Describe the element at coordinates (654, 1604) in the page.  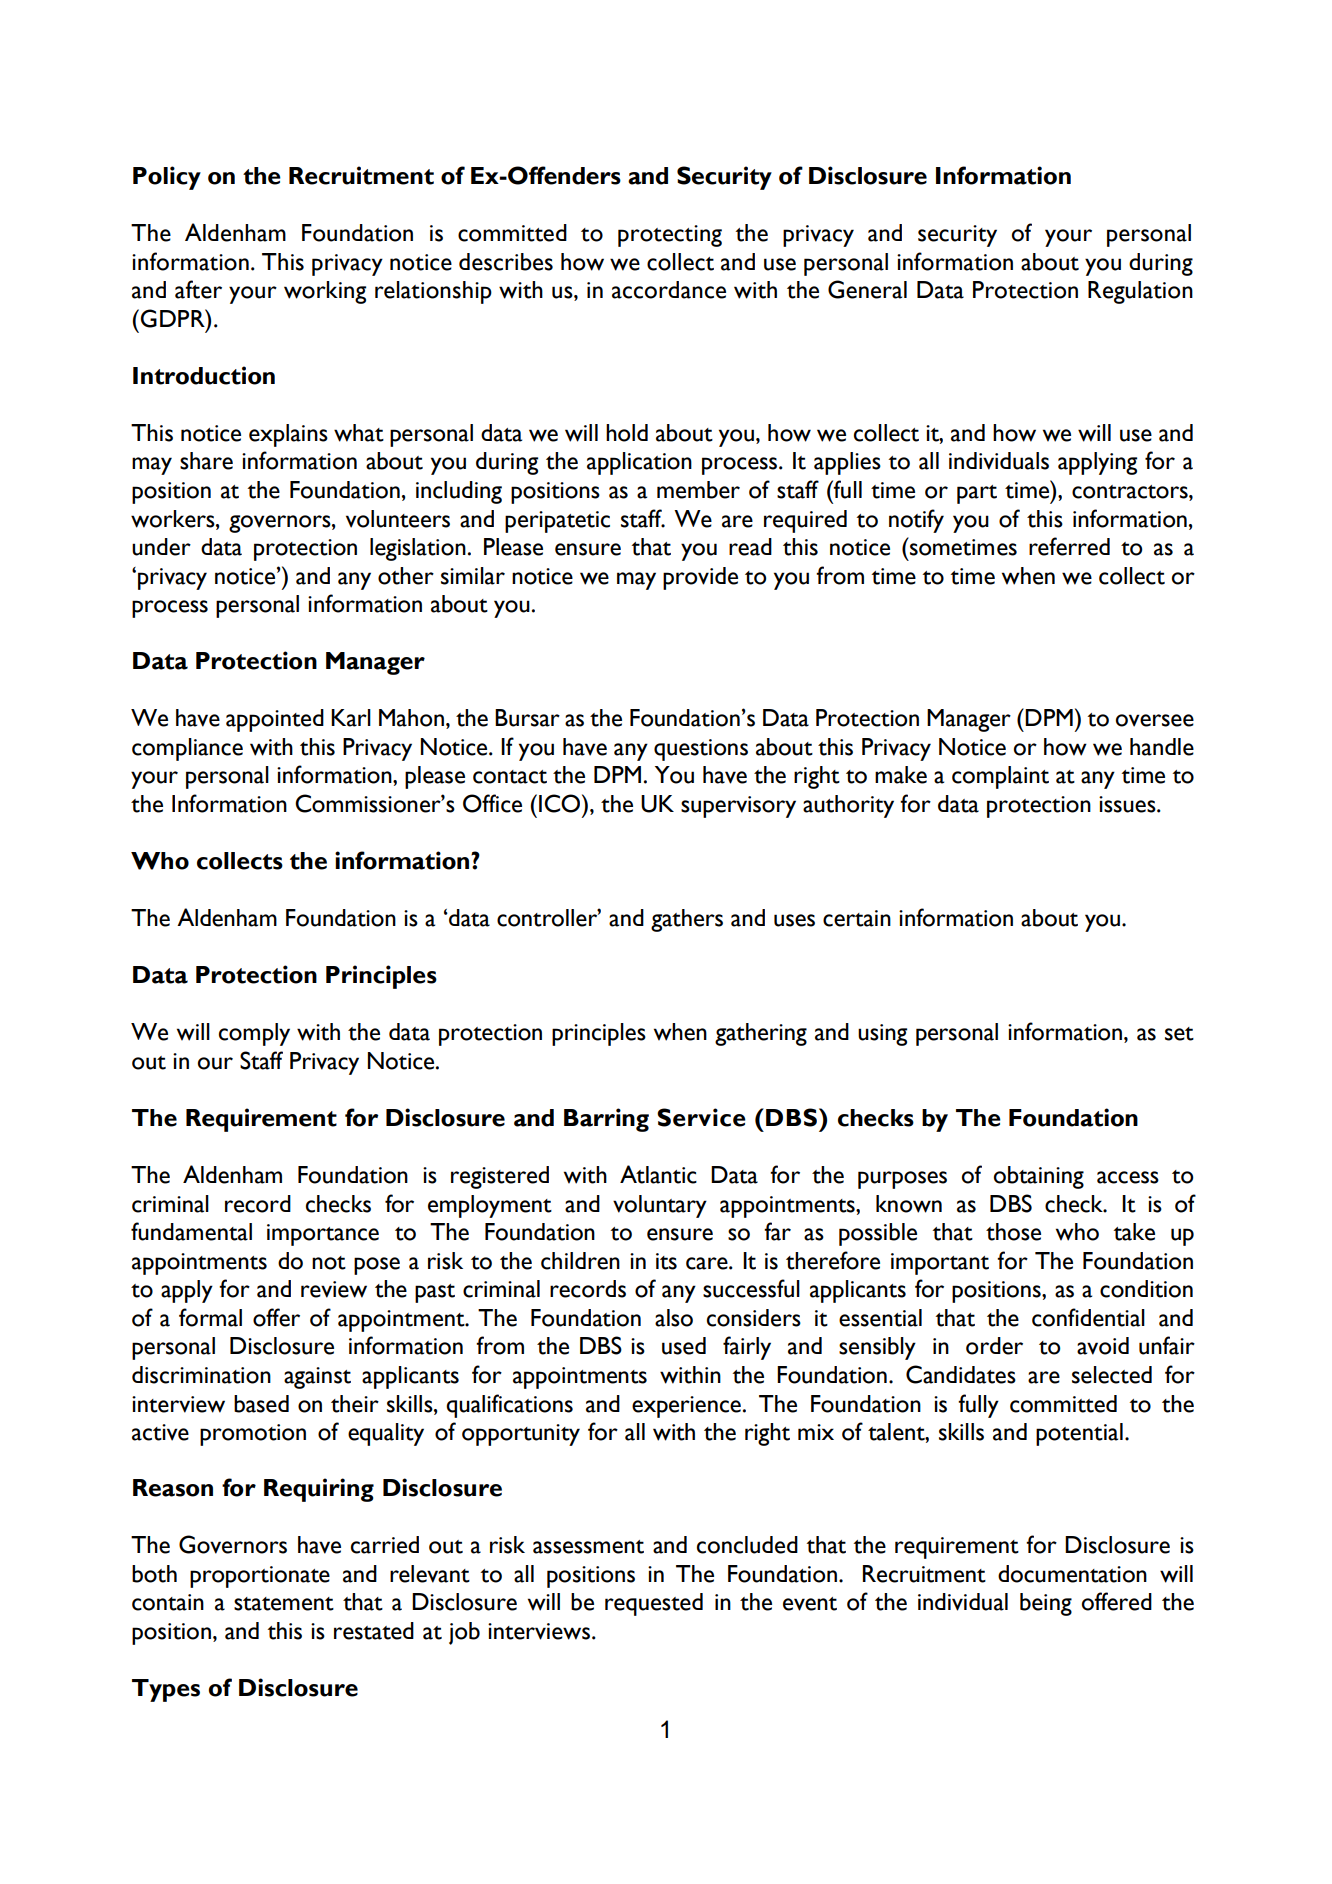
I see `requested` at that location.
